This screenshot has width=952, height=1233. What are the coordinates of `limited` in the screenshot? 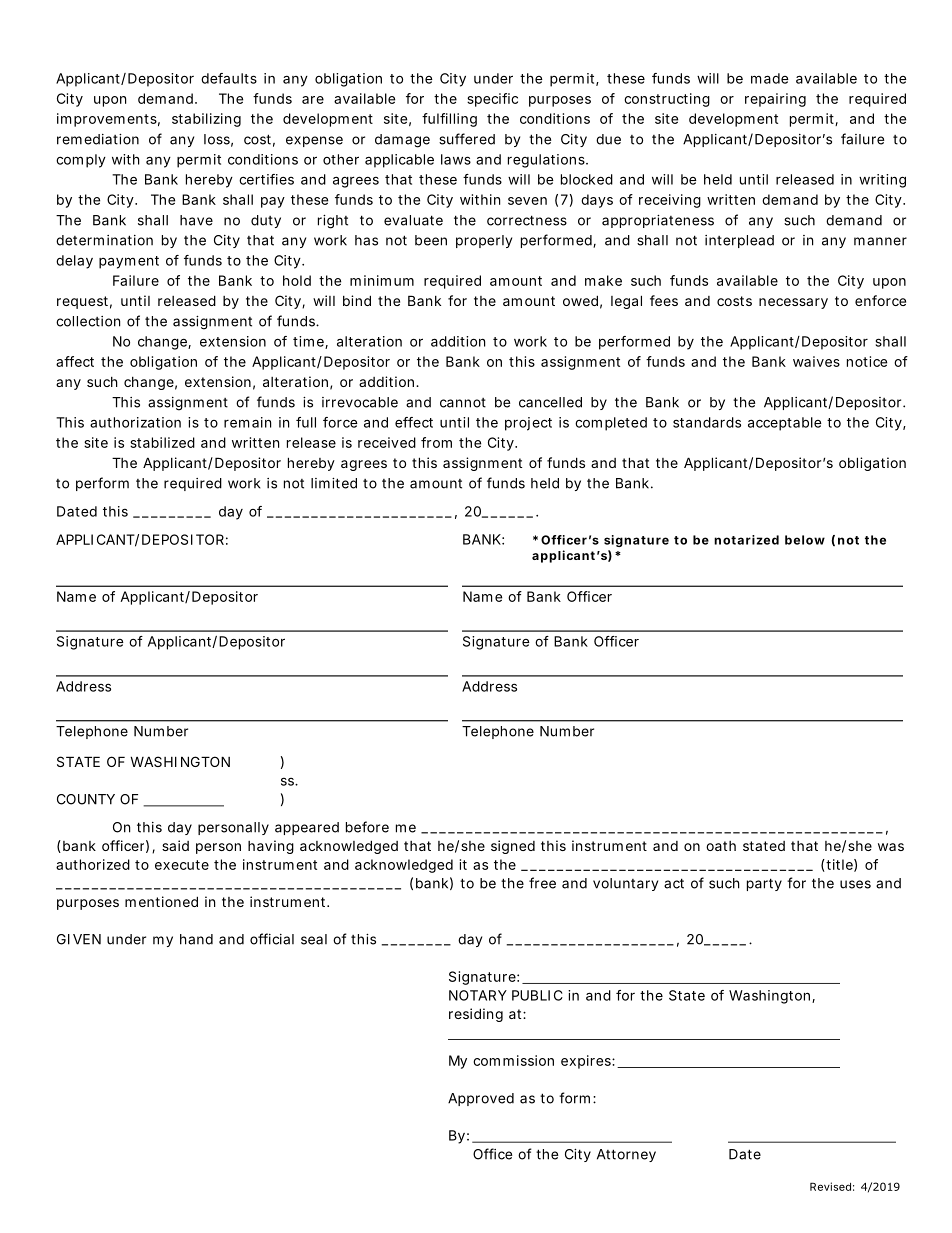 It's located at (334, 483).
